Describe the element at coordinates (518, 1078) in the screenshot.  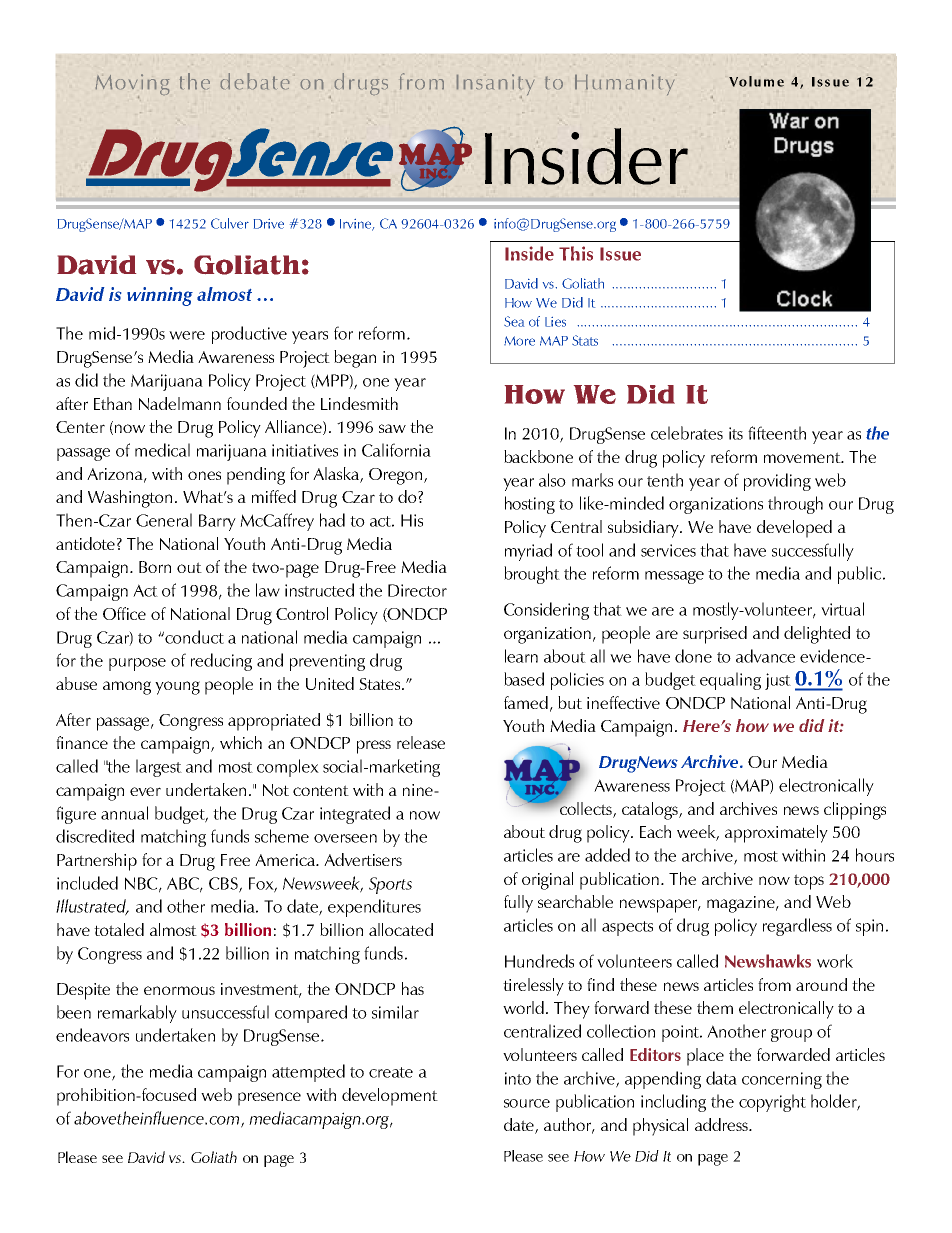
I see `into` at that location.
